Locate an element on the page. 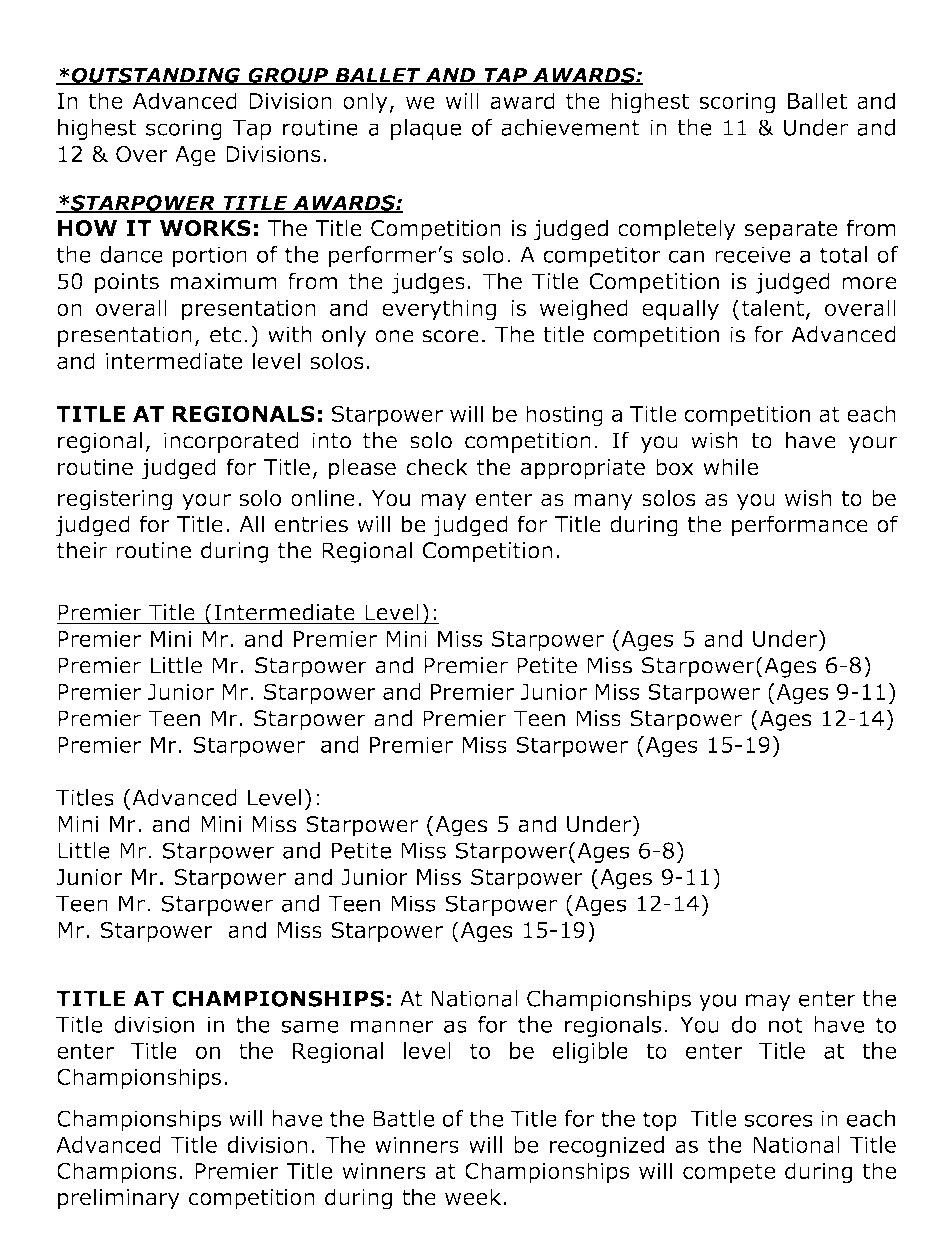 This document has height=1233, width=952. preliminary is located at coordinates (119, 1199).
